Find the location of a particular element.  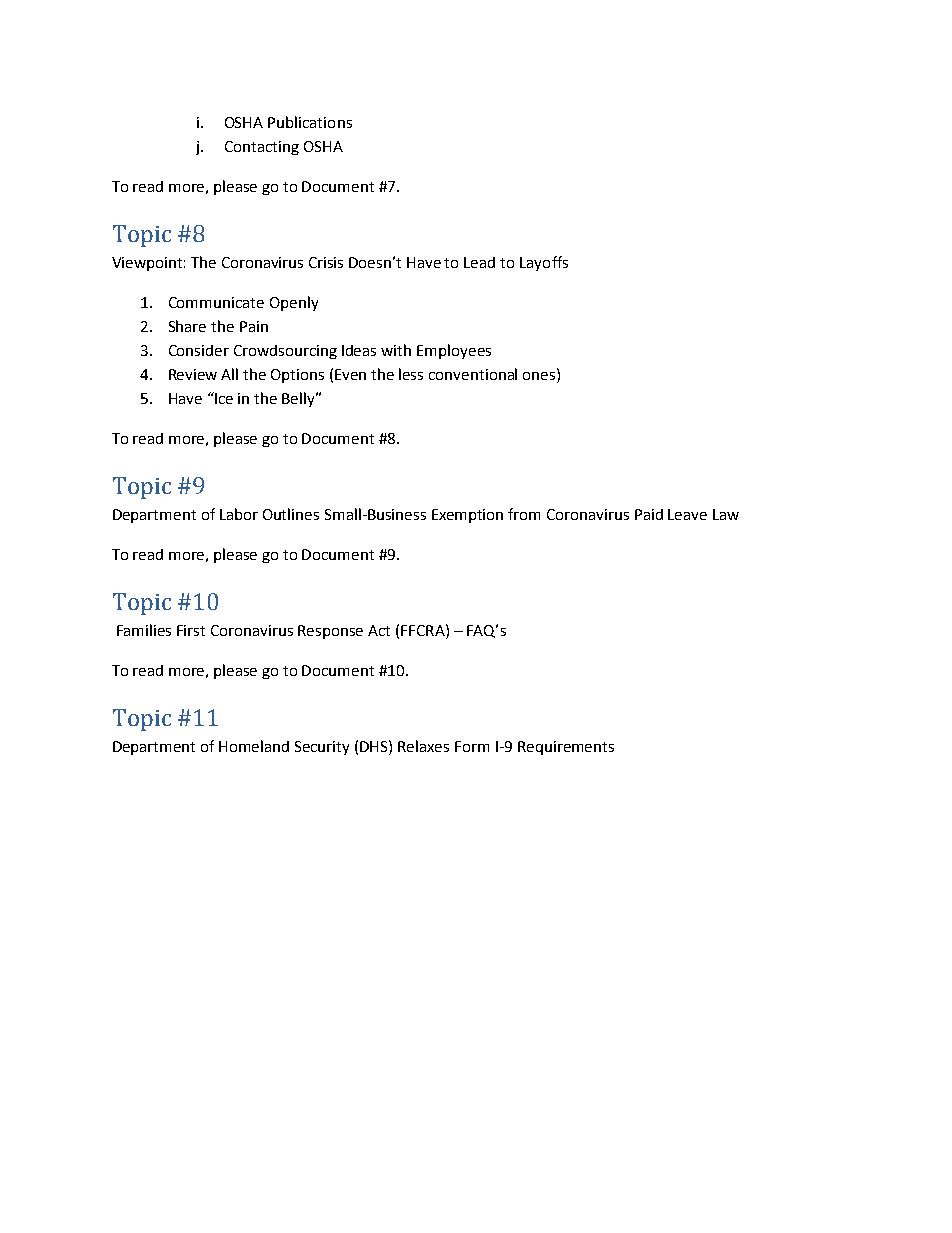

Ice is located at coordinates (223, 398).
